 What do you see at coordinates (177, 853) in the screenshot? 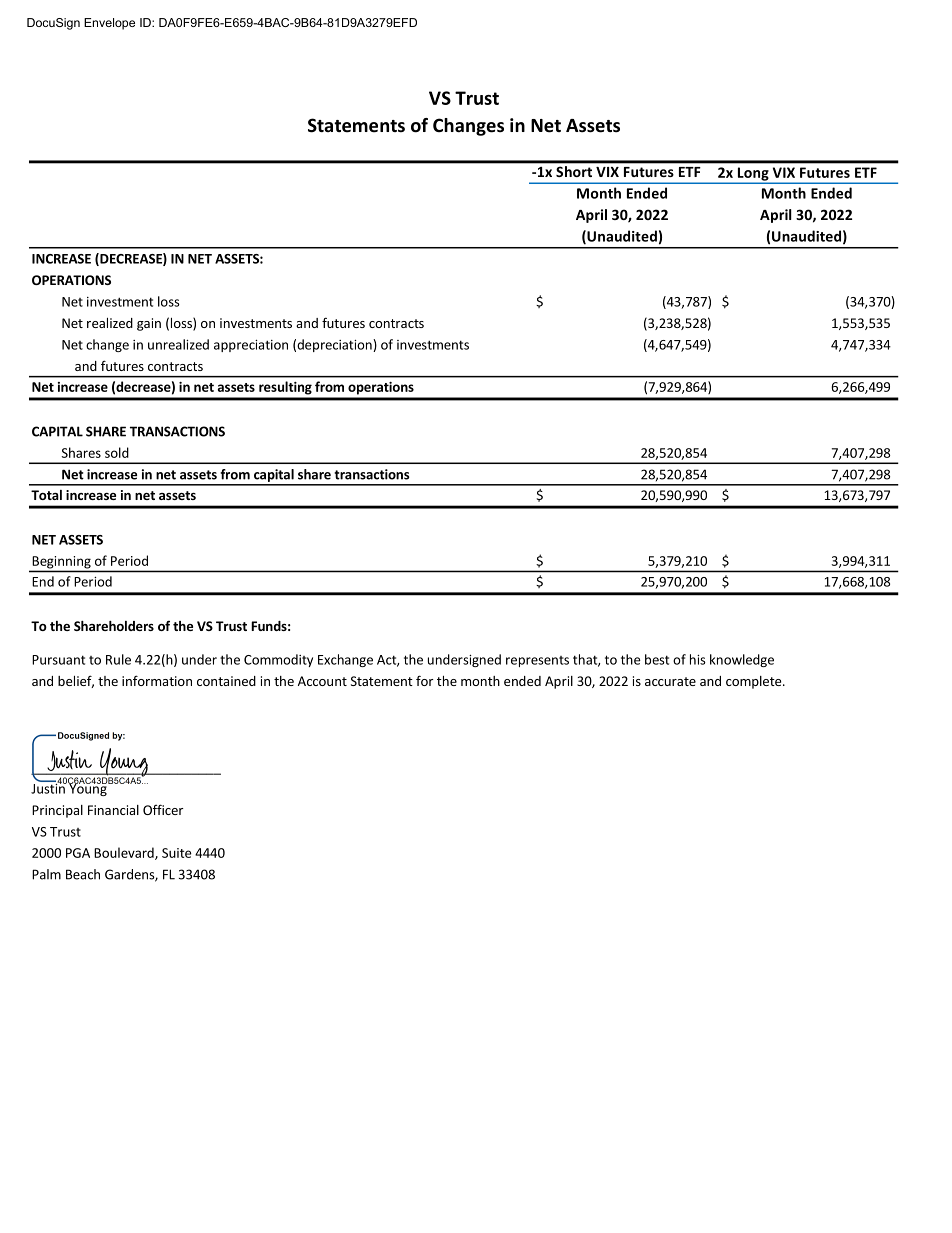
I see `Suite` at bounding box center [177, 853].
